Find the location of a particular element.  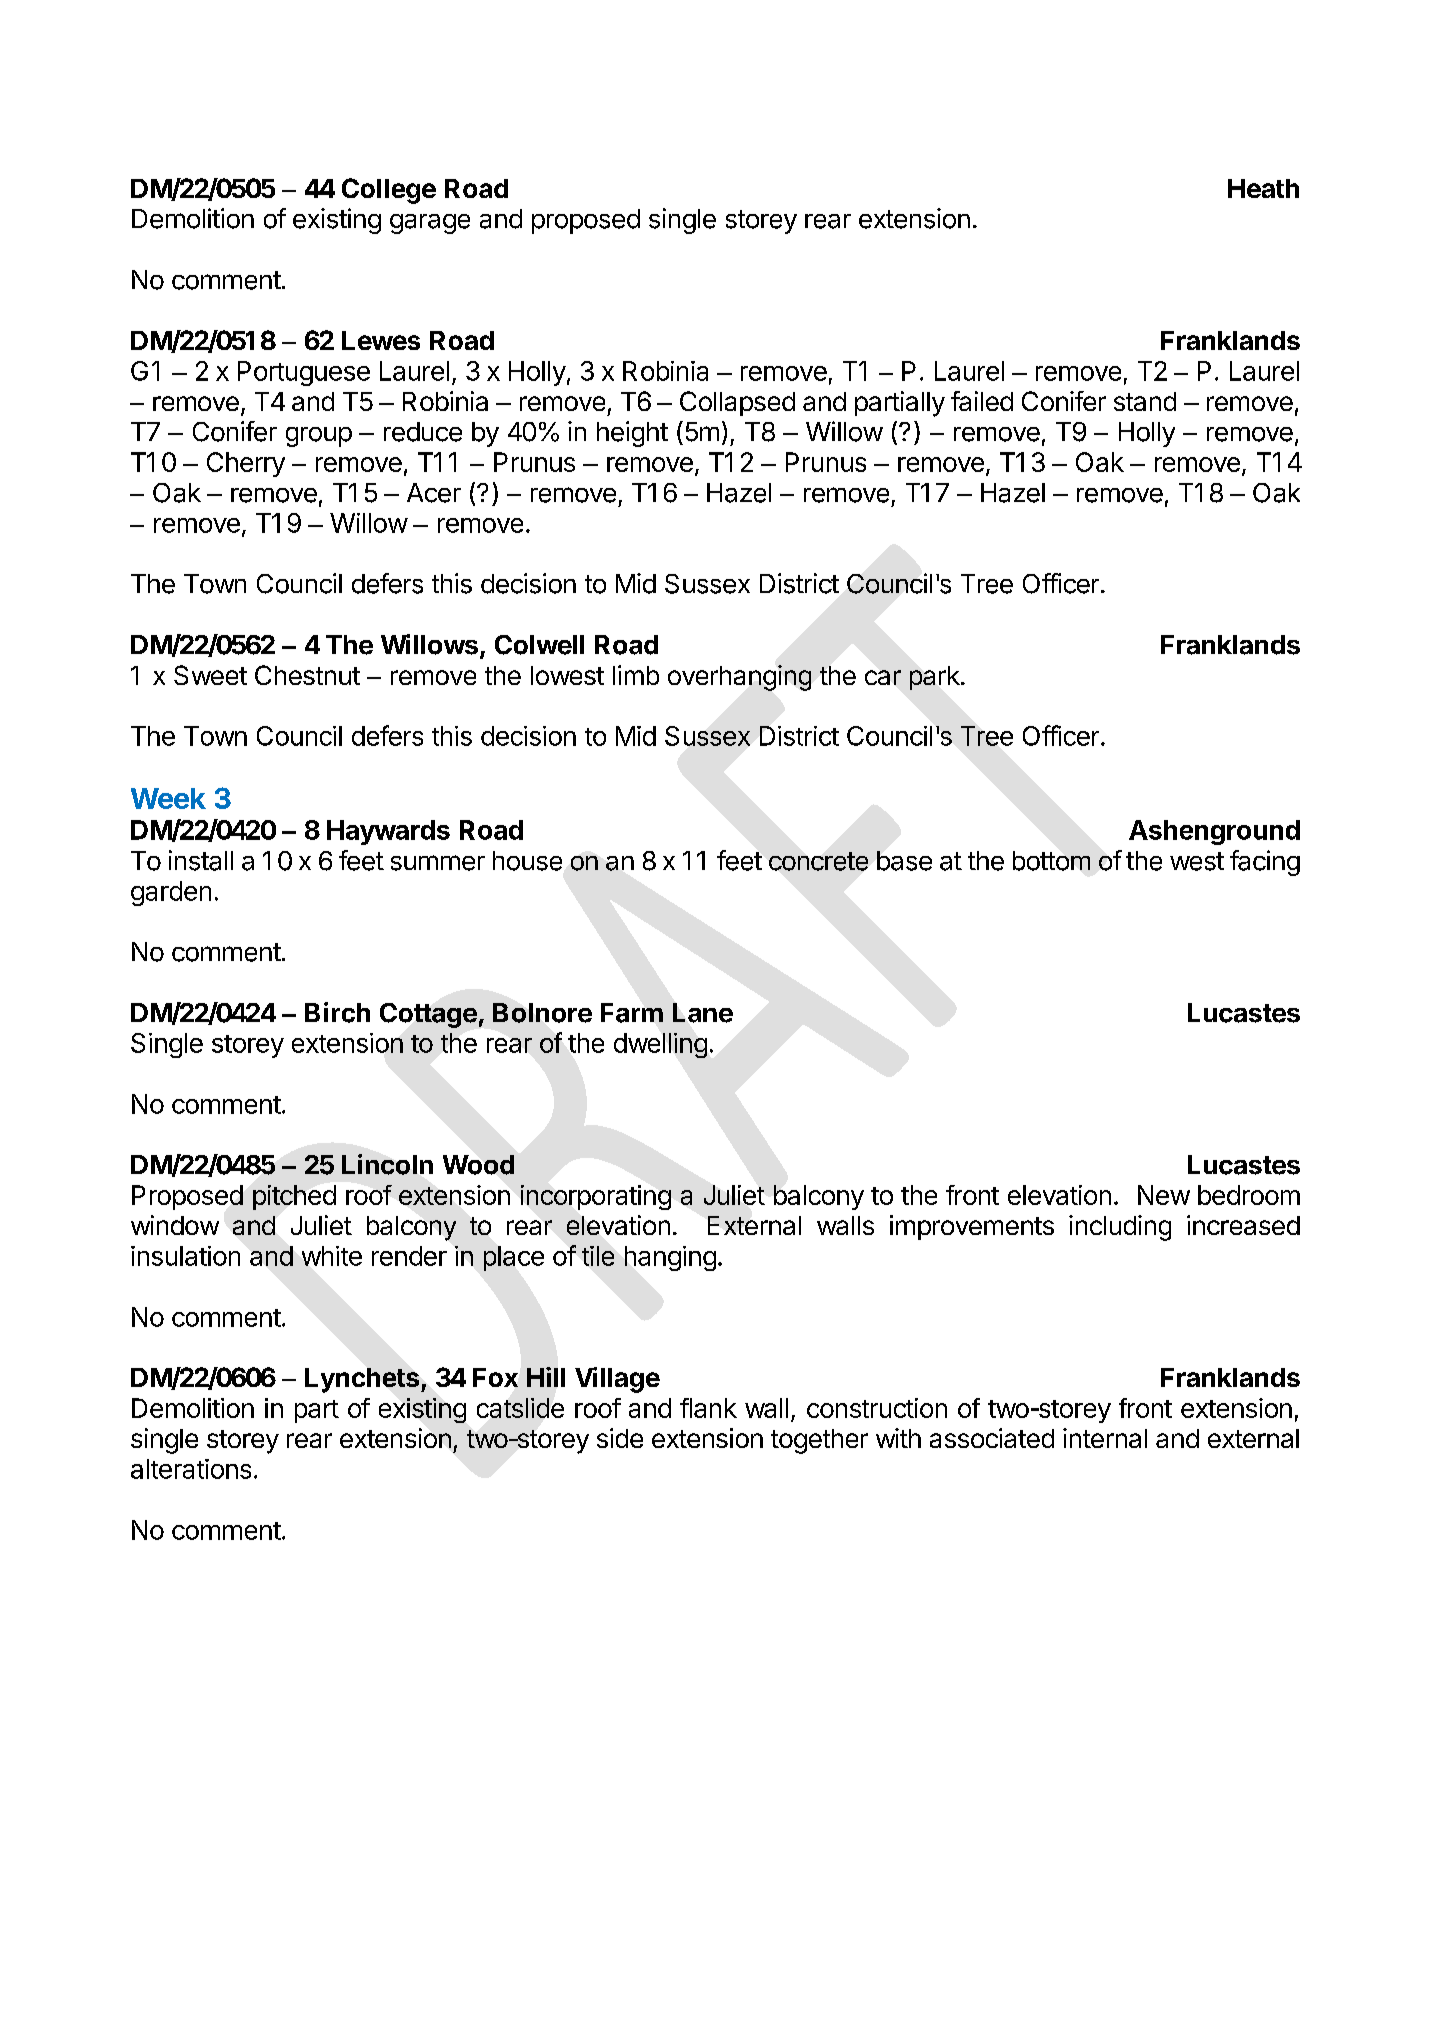

flank is located at coordinates (708, 1408).
